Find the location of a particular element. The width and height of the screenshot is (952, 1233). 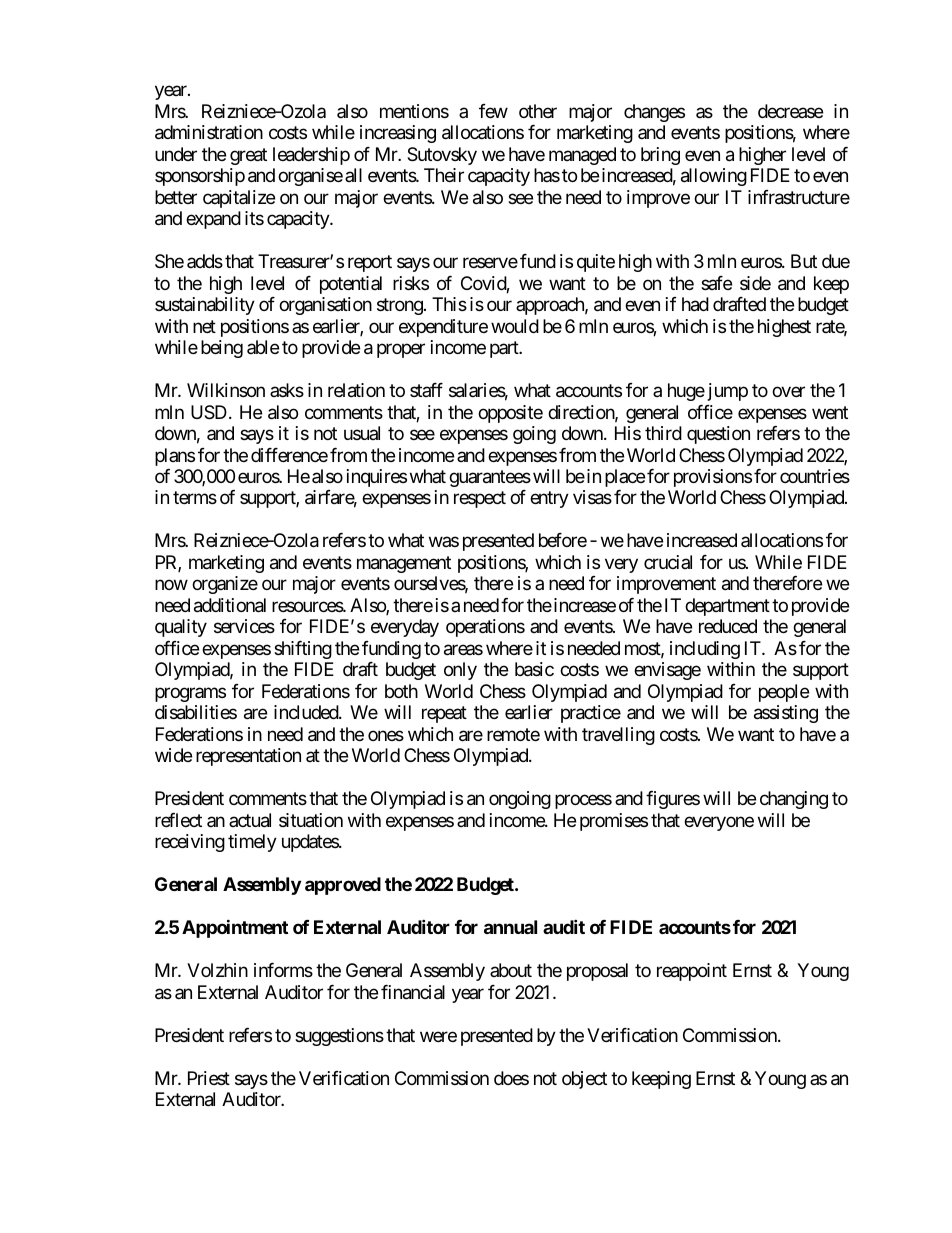

additional is located at coordinates (230, 605).
